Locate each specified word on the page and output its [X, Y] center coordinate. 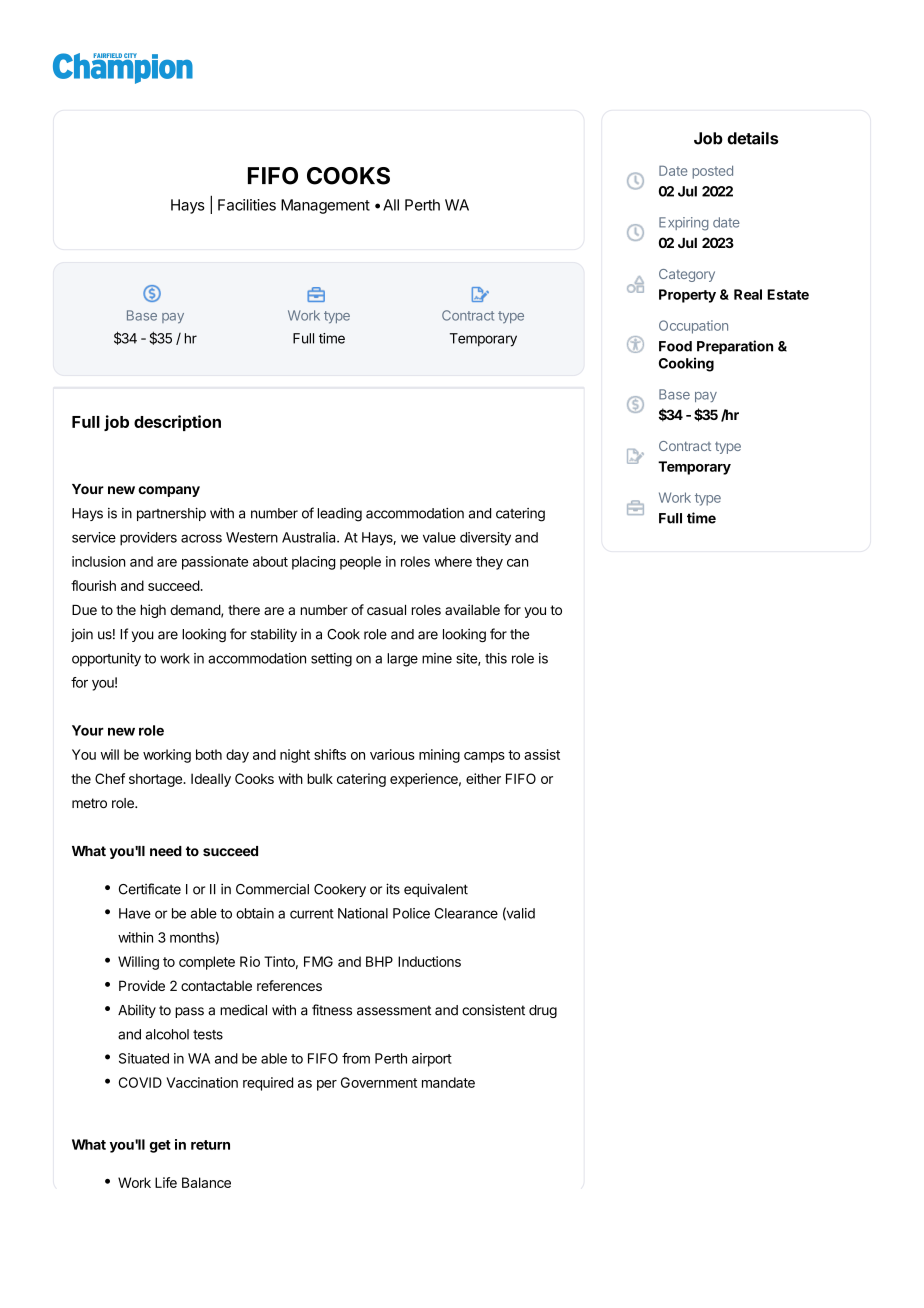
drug [543, 1011]
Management [325, 206]
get [160, 1146]
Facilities [247, 205]
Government [379, 1082]
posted [713, 172]
